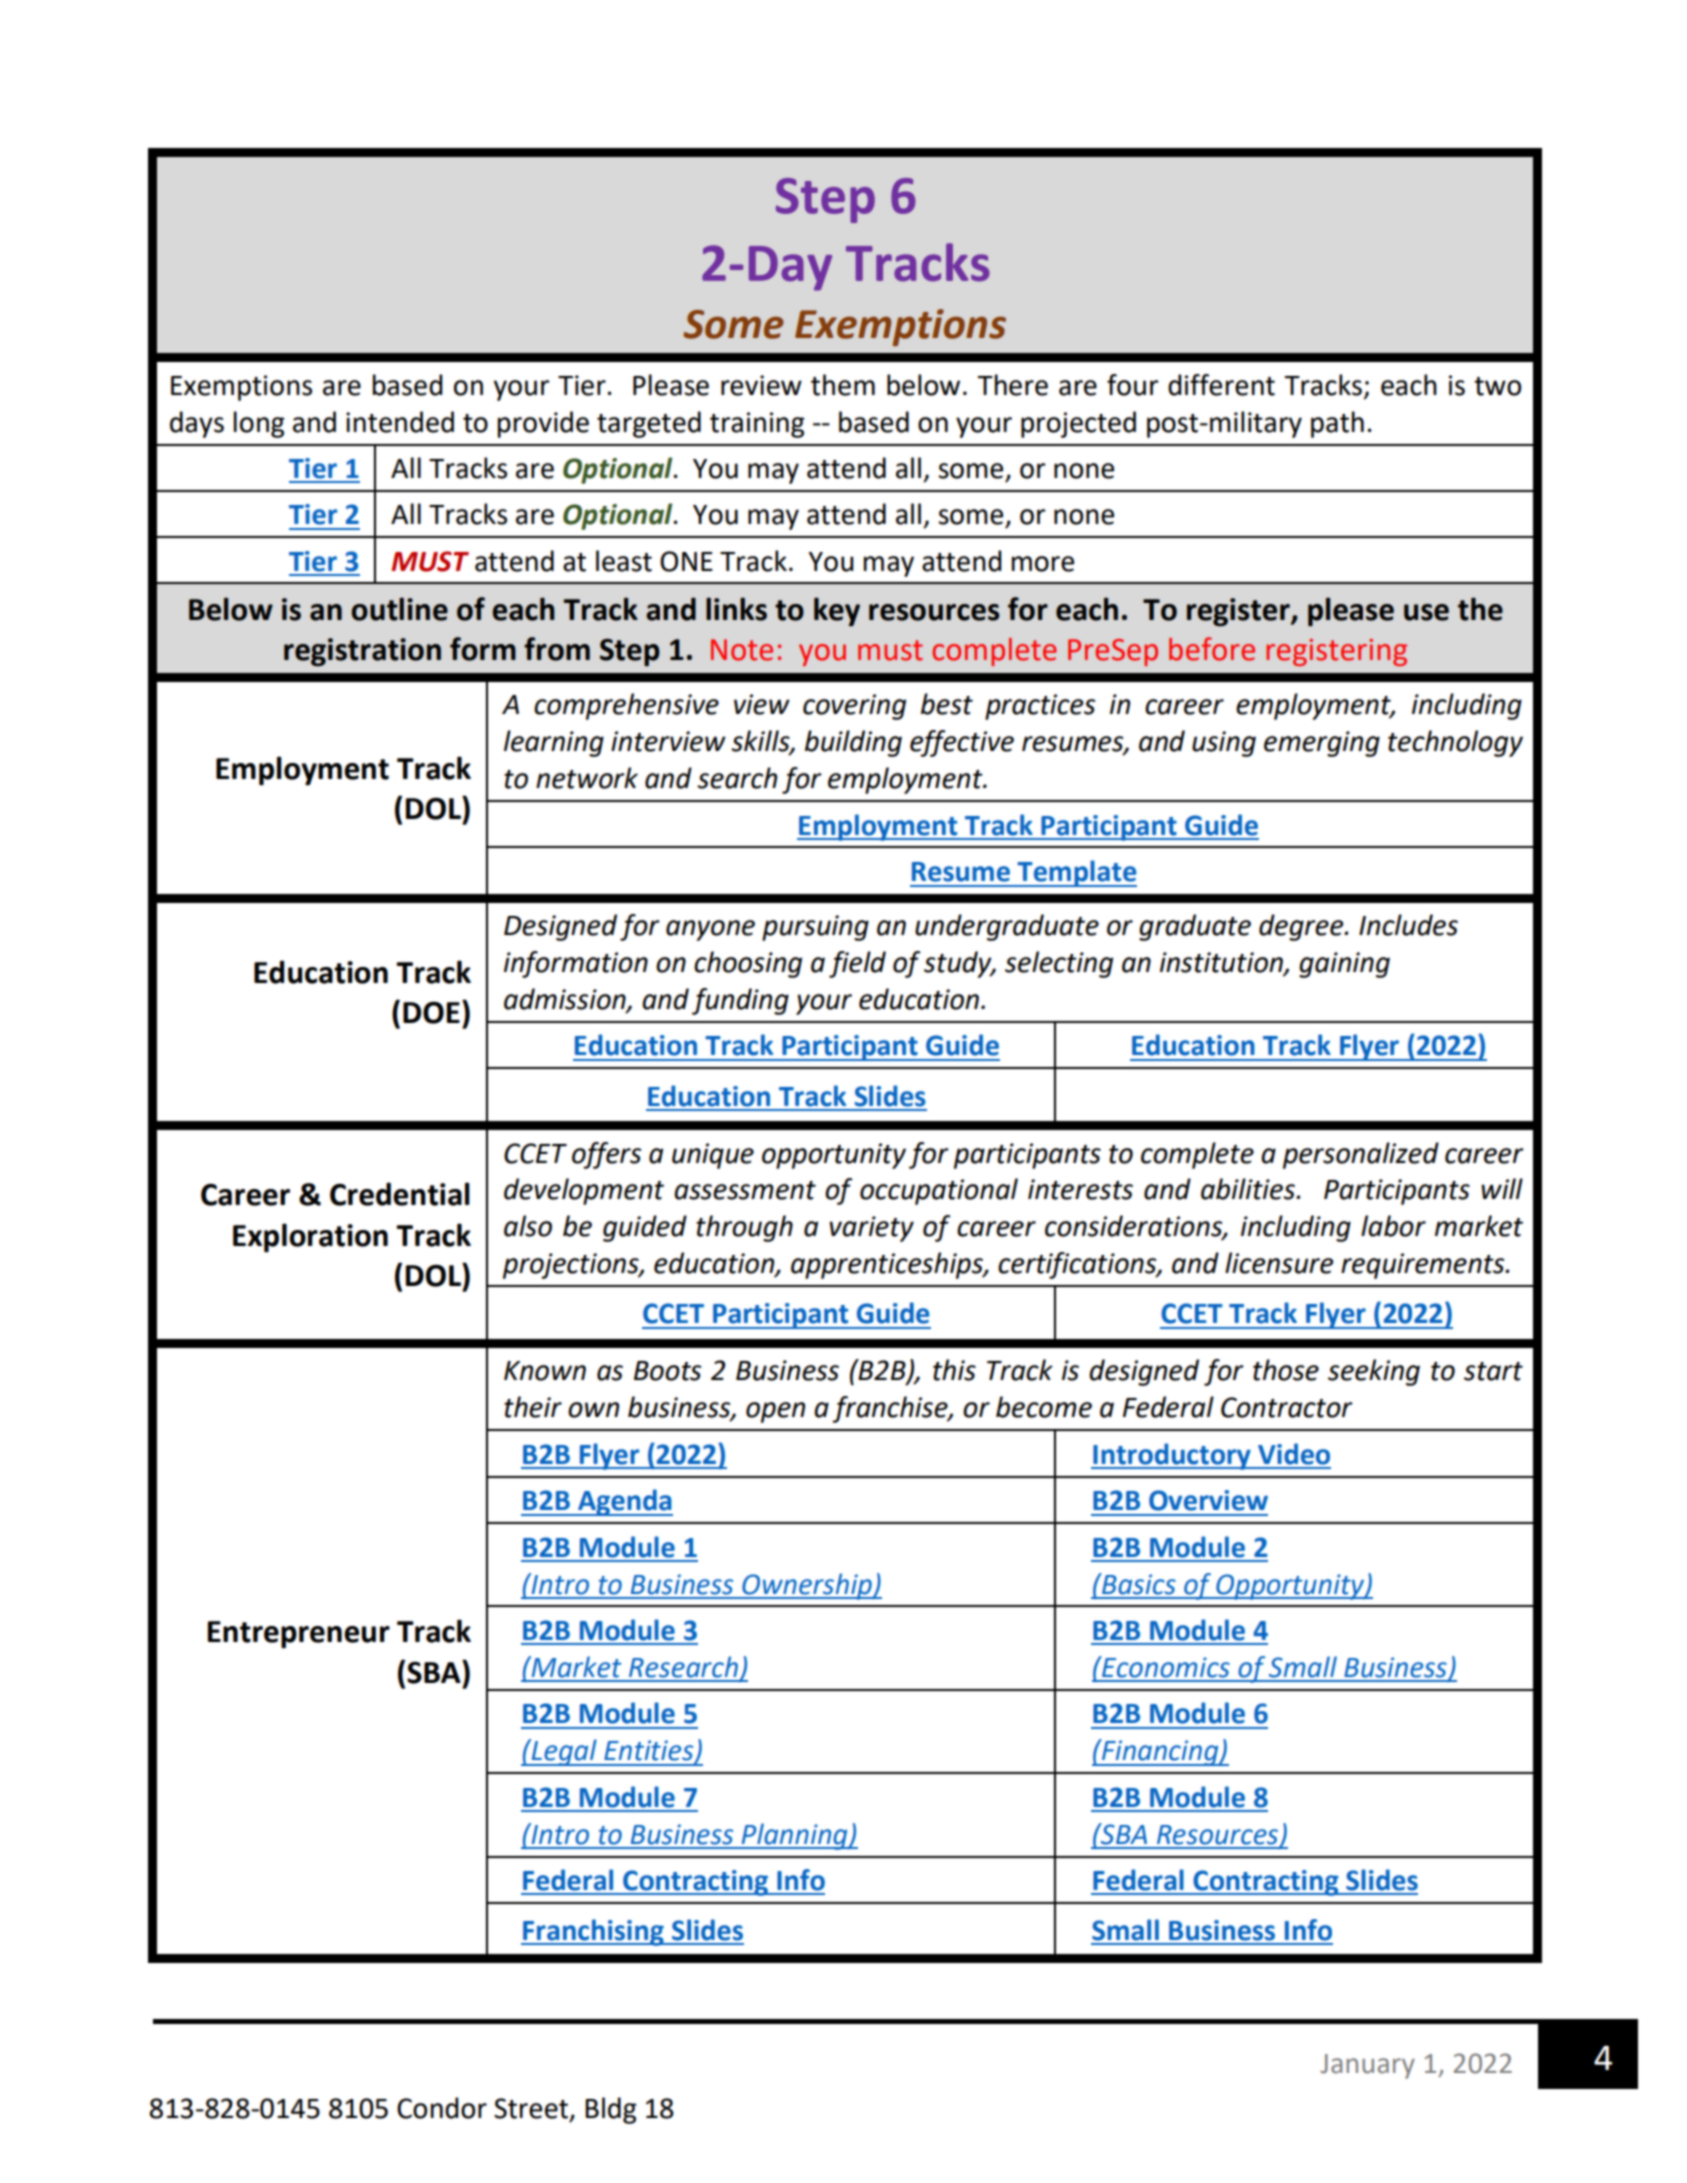 This screenshot has height=2183, width=1687. What do you see at coordinates (400, 422) in the screenshot?
I see `intended` at bounding box center [400, 422].
